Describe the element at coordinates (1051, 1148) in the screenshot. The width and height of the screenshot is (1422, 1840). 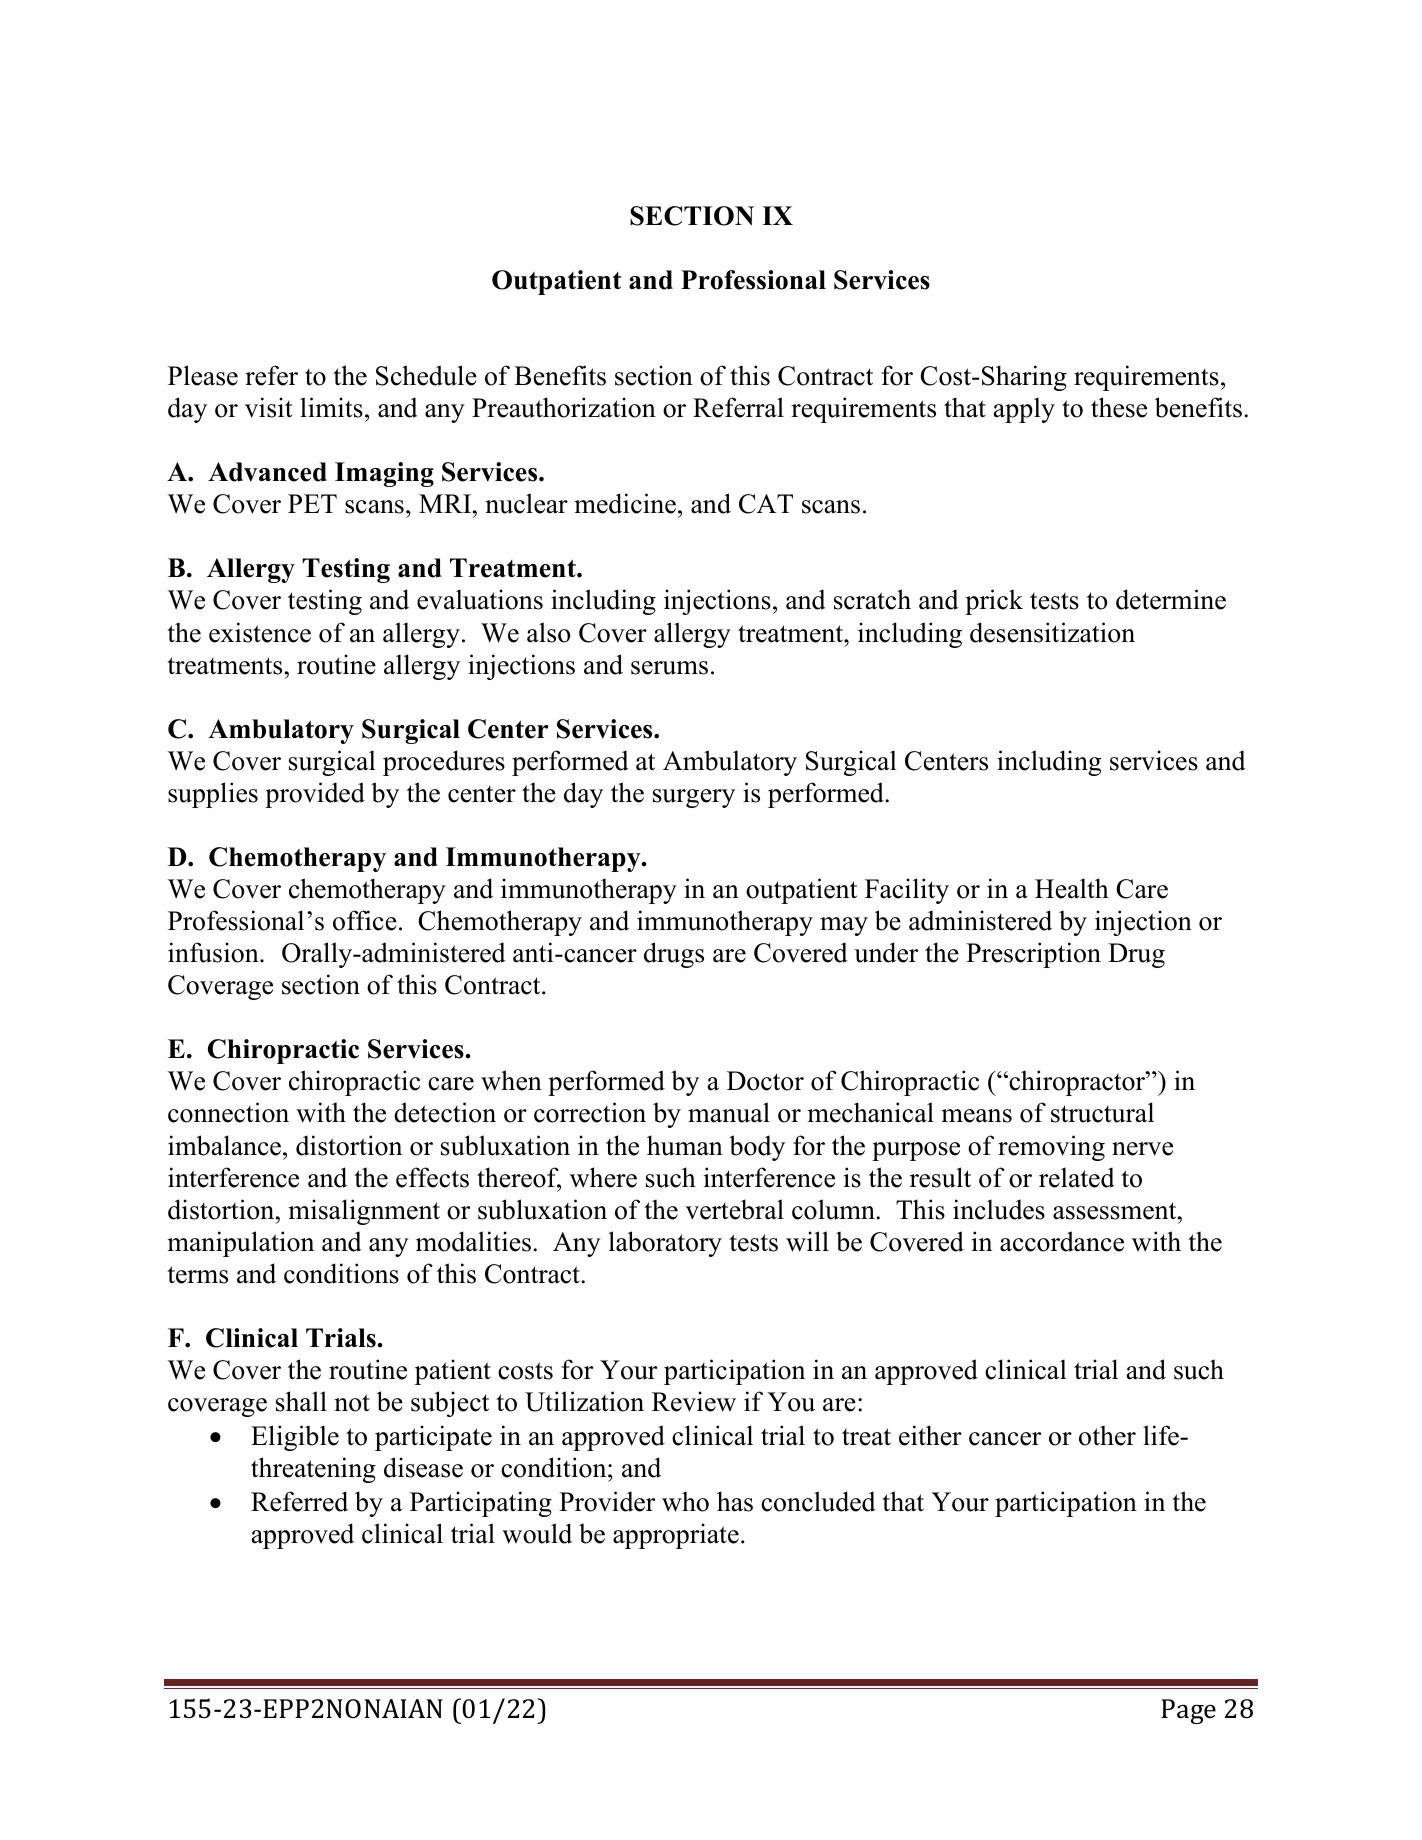
I see `removing` at that location.
